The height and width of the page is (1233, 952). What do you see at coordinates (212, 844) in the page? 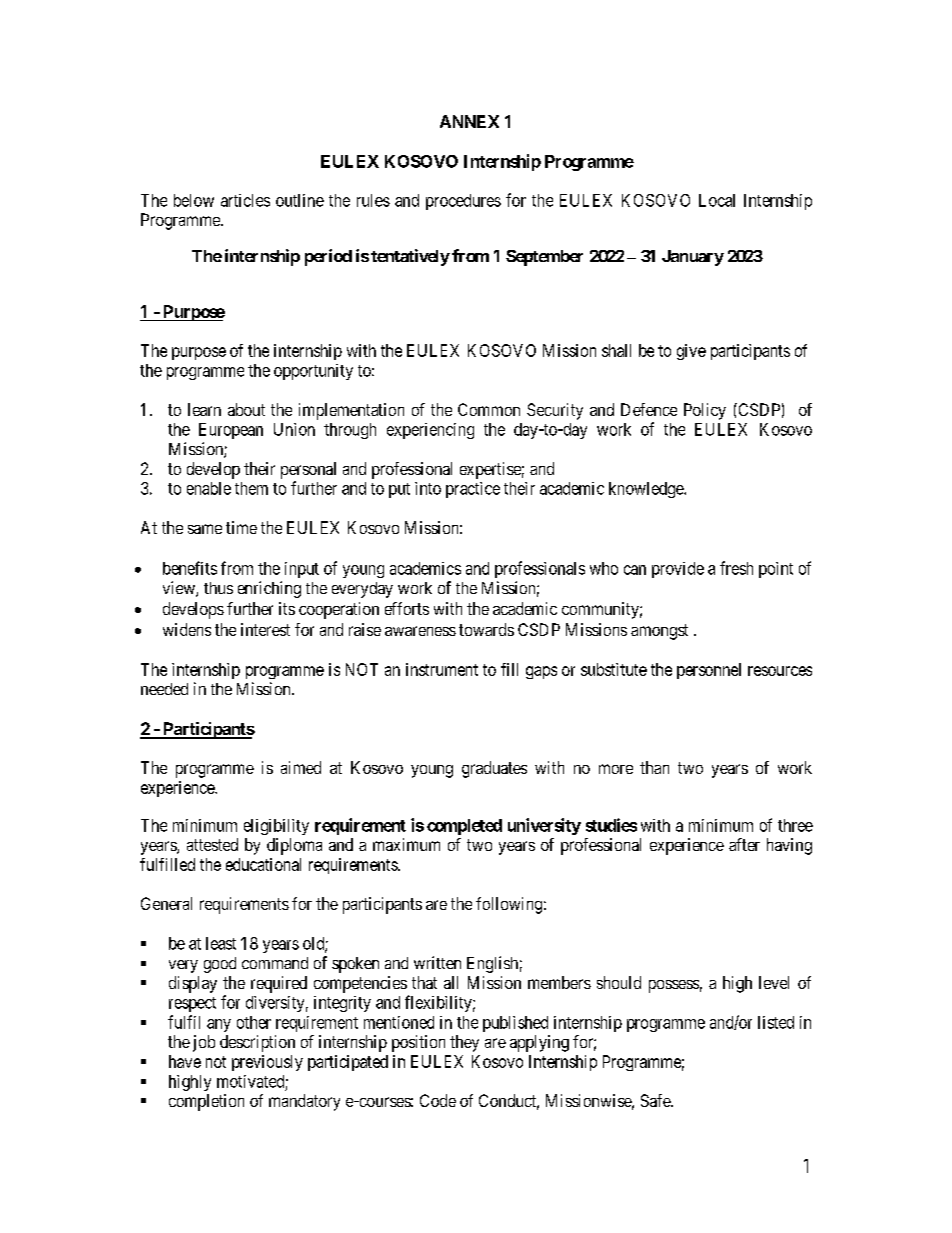
I see `attested` at bounding box center [212, 844].
